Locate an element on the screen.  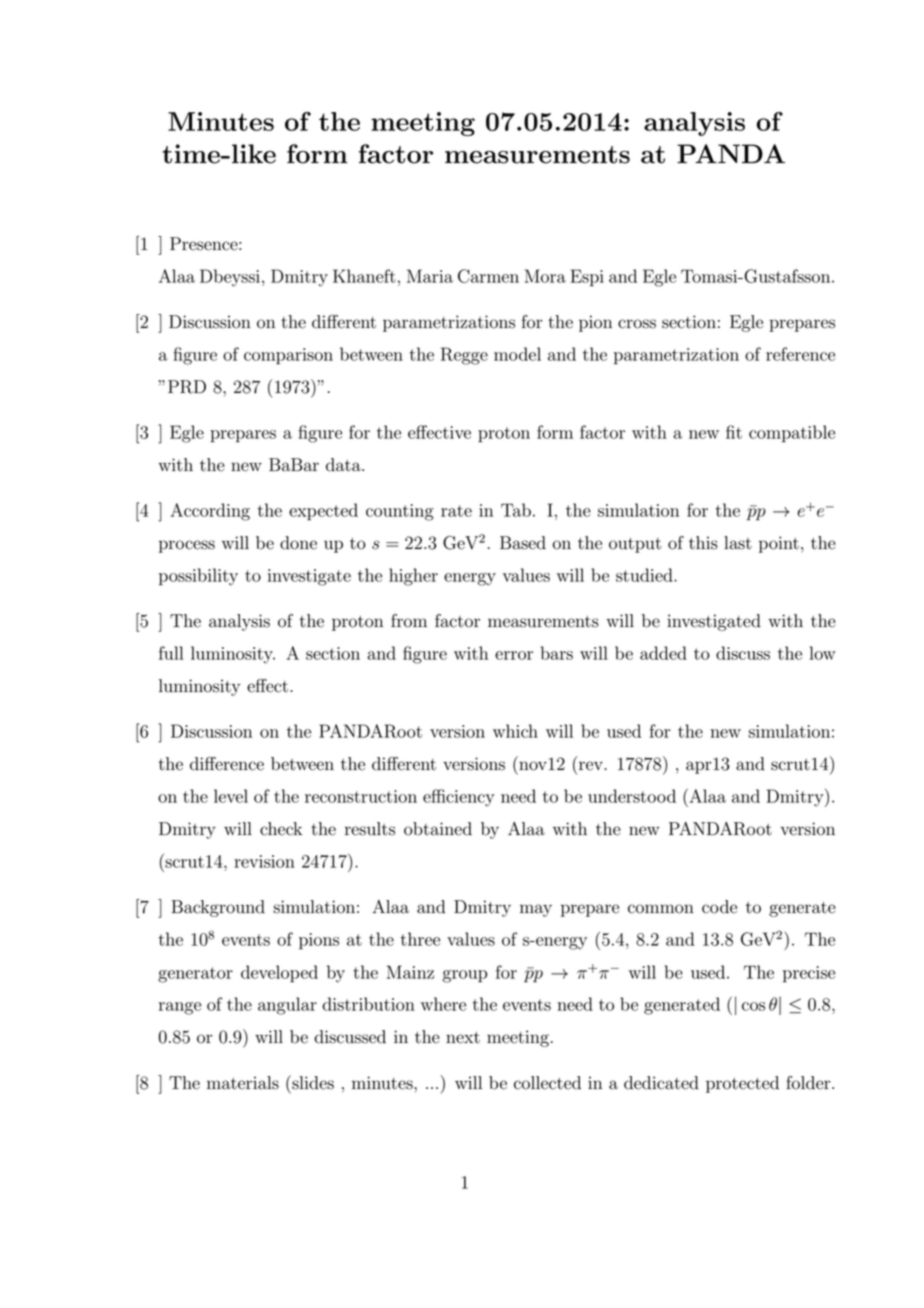
understood is located at coordinates (632, 796).
